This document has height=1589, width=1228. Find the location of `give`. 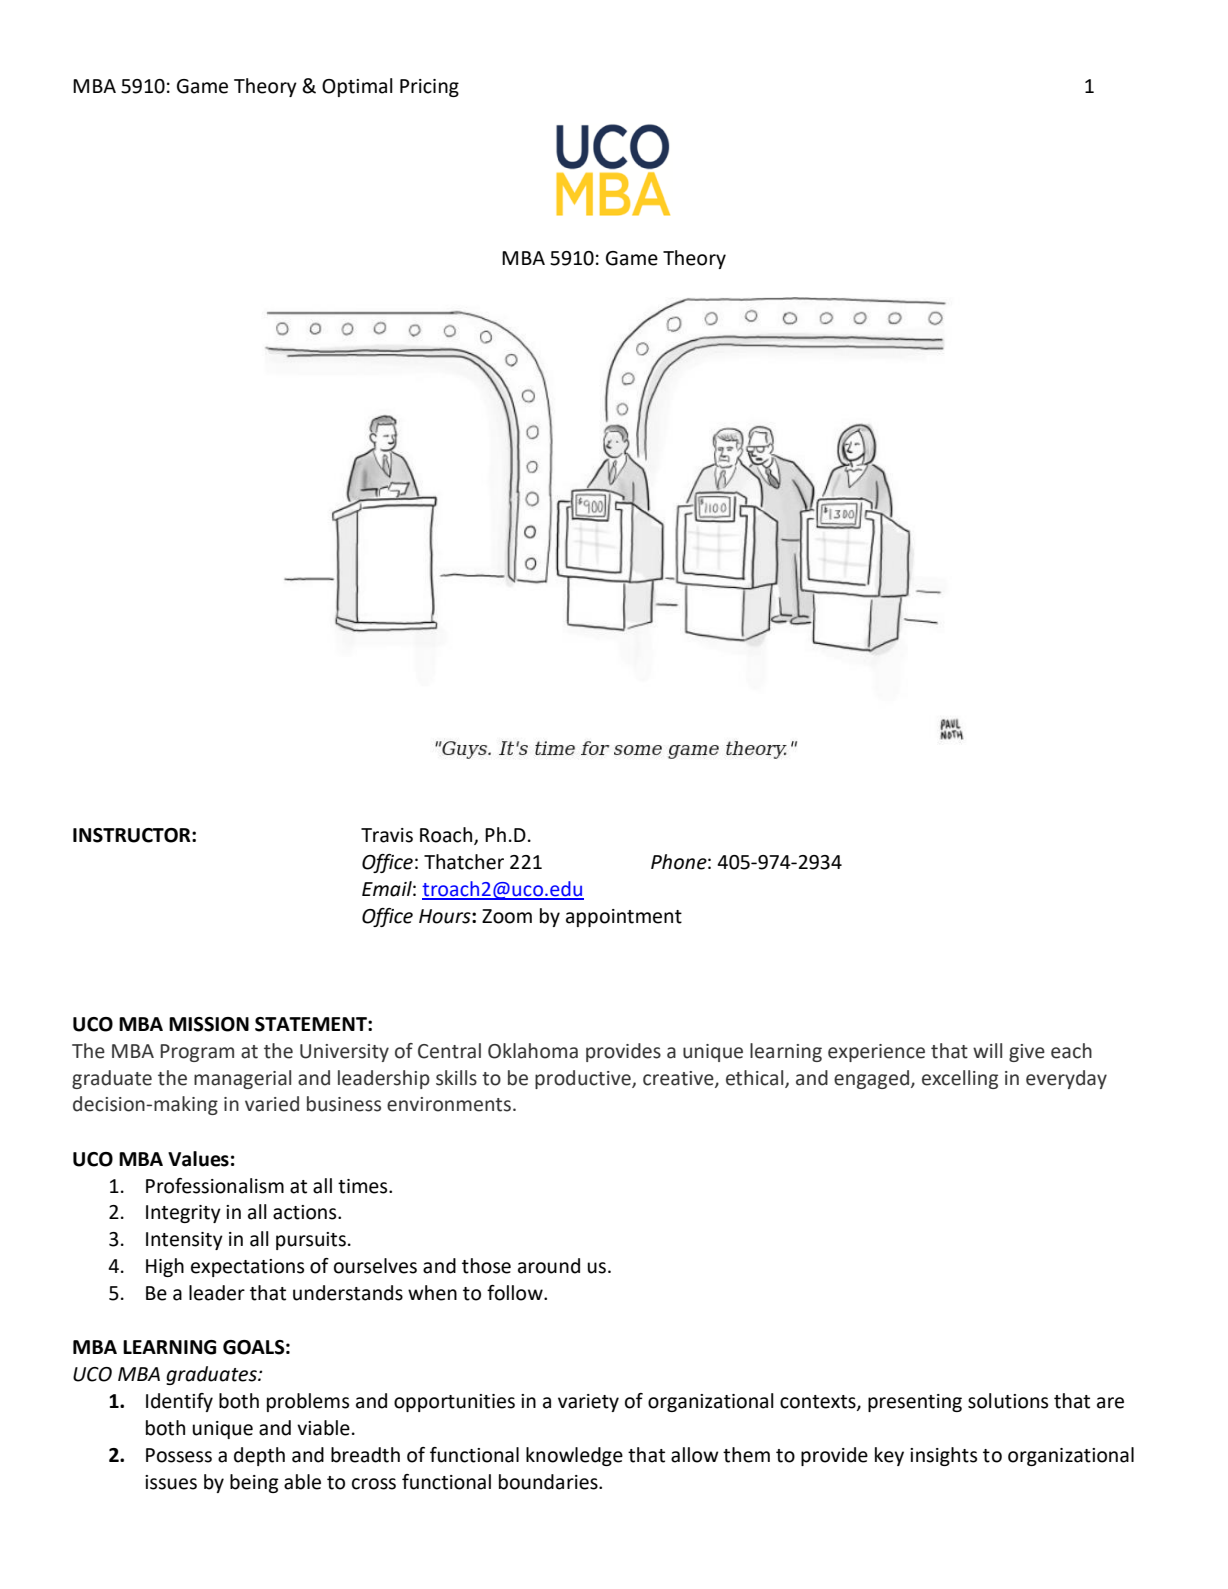

give is located at coordinates (1027, 1053).
